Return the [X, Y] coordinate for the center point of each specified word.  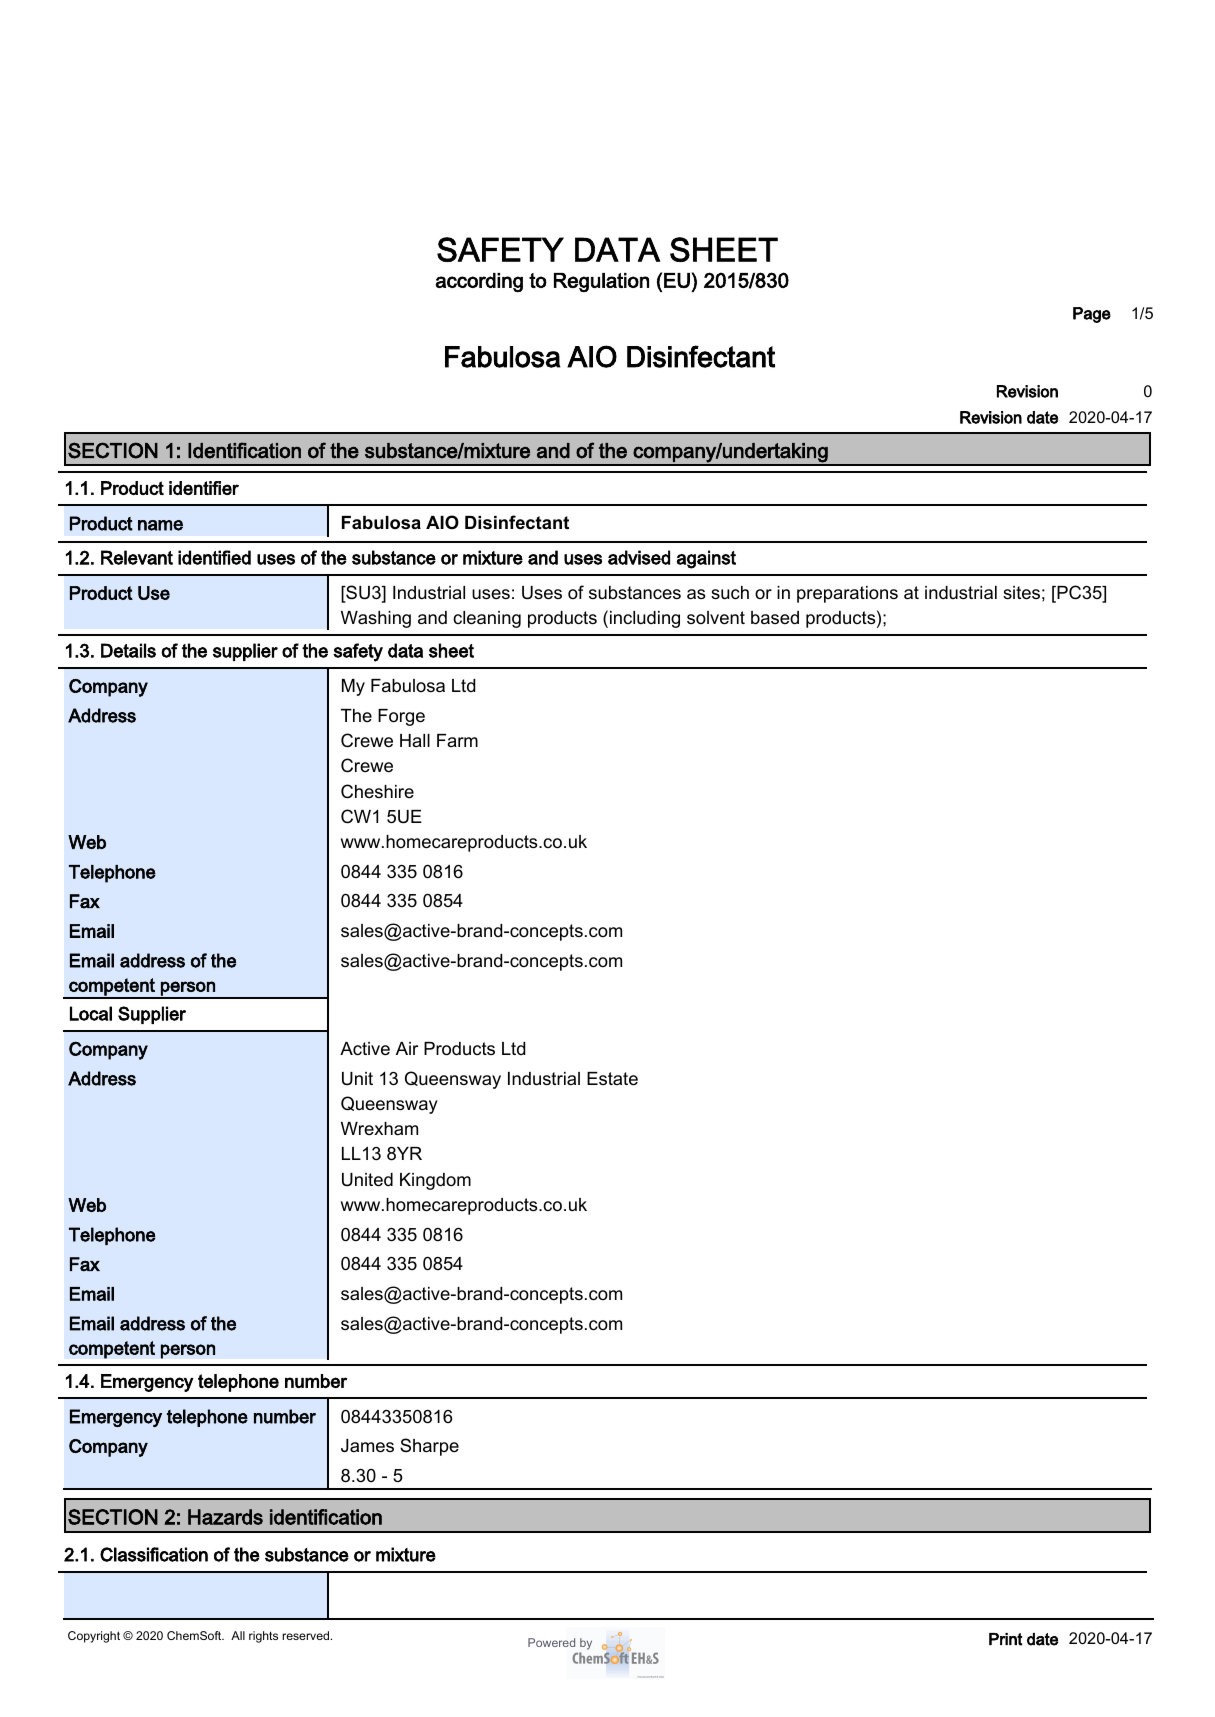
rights [263, 1637]
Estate [612, 1079]
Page [1092, 315]
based [775, 618]
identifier [204, 488]
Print [1005, 1639]
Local [91, 1013]
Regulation [601, 282]
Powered [551, 1642]
